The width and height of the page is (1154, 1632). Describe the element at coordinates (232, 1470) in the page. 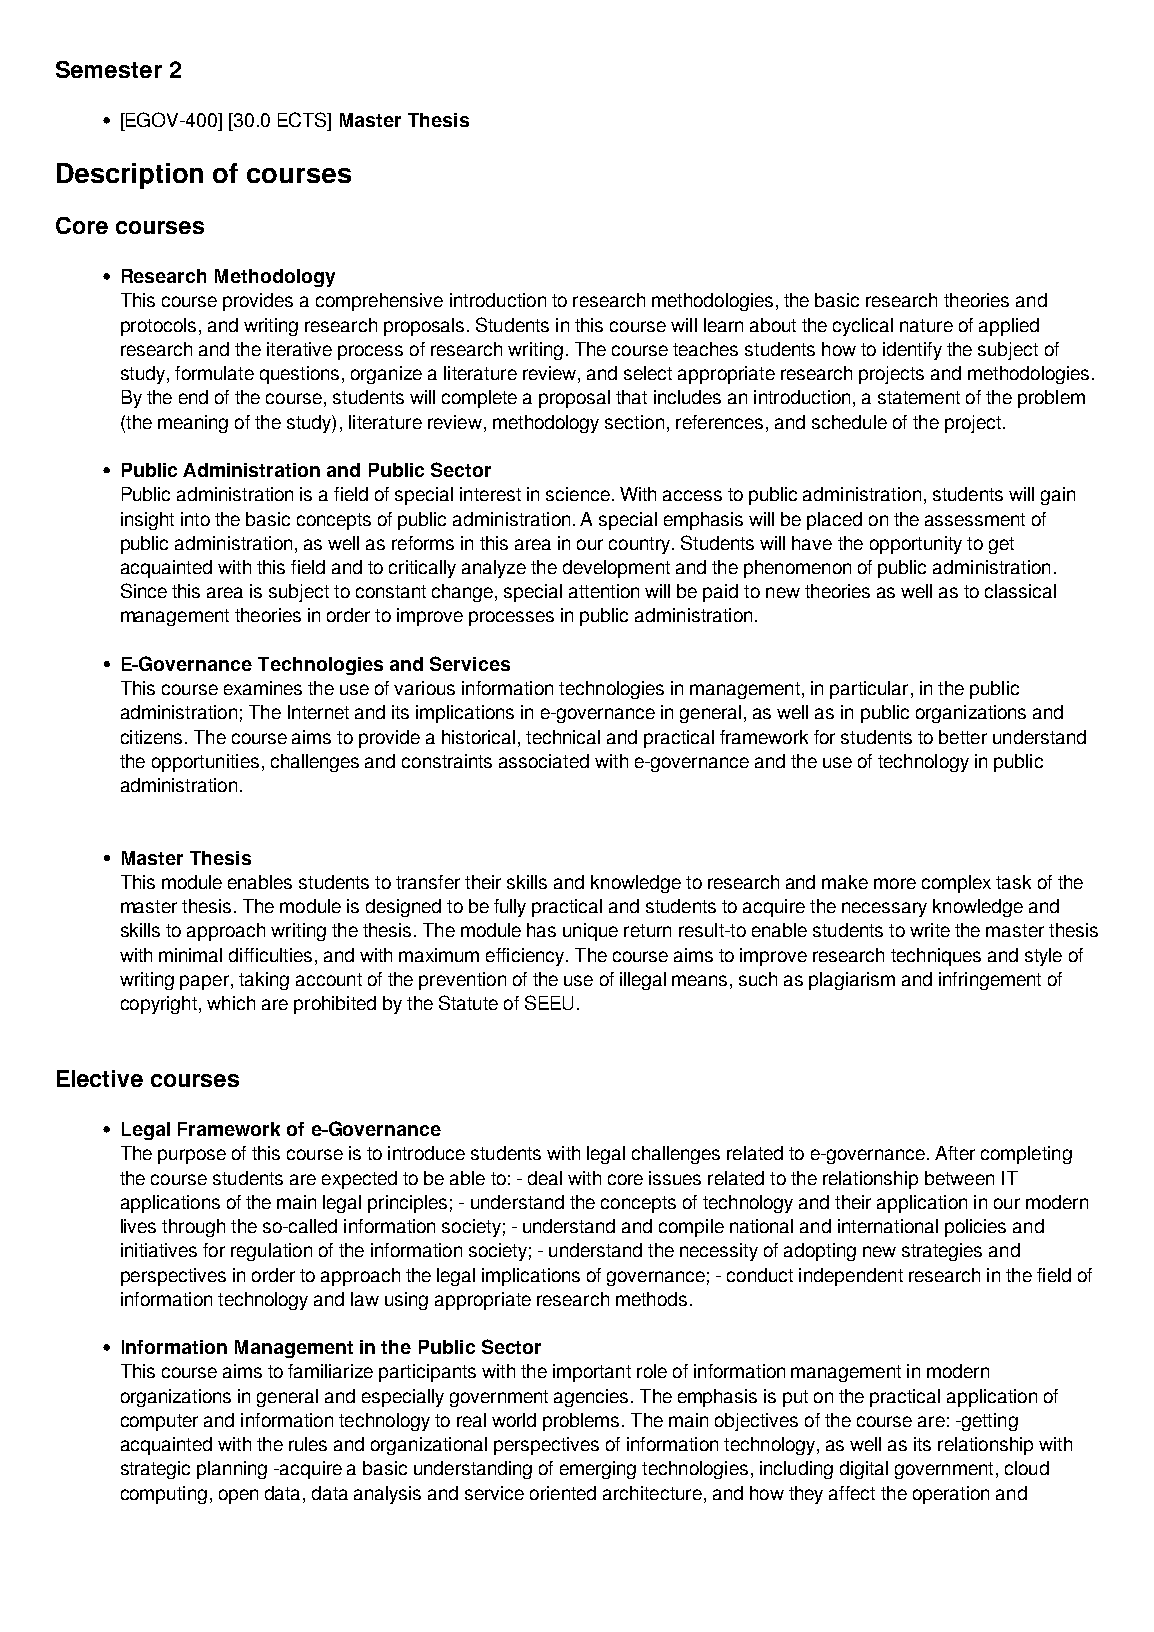

I see `planning` at that location.
